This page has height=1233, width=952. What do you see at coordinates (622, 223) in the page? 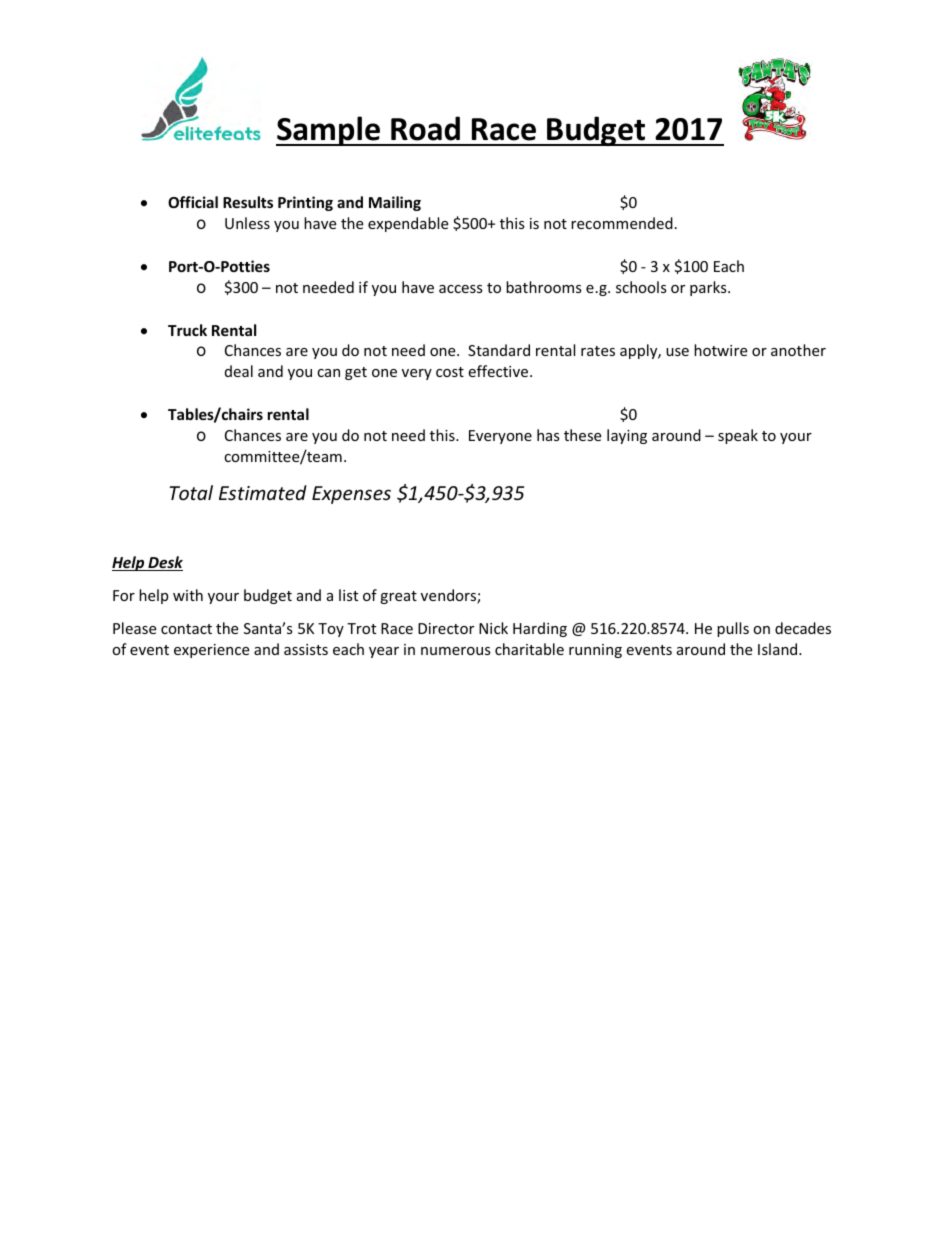
I see `recommended` at bounding box center [622, 223].
